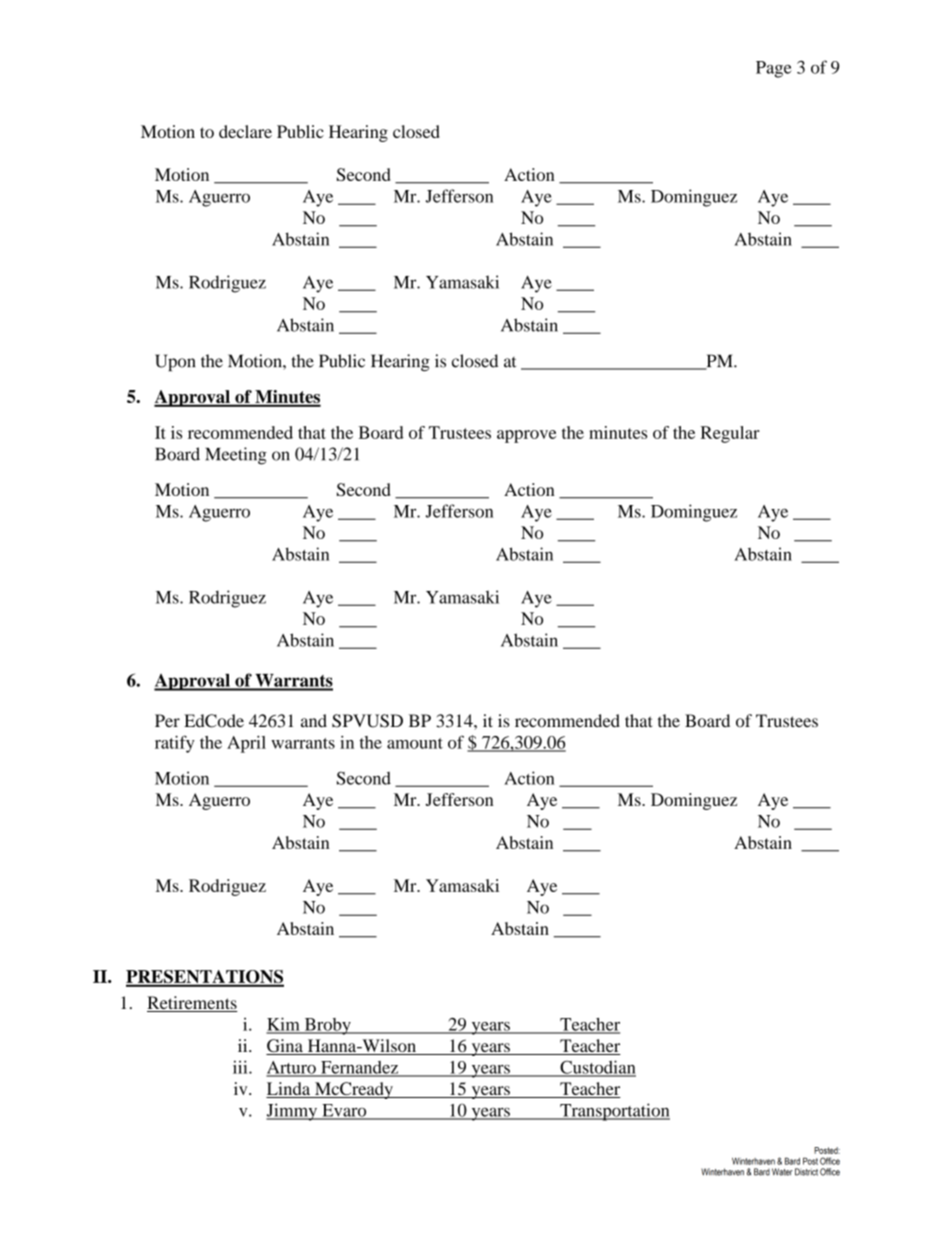 Image resolution: width=952 pixels, height=1233 pixels. Describe the element at coordinates (292, 1112) in the screenshot. I see `Jimmy` at that location.
